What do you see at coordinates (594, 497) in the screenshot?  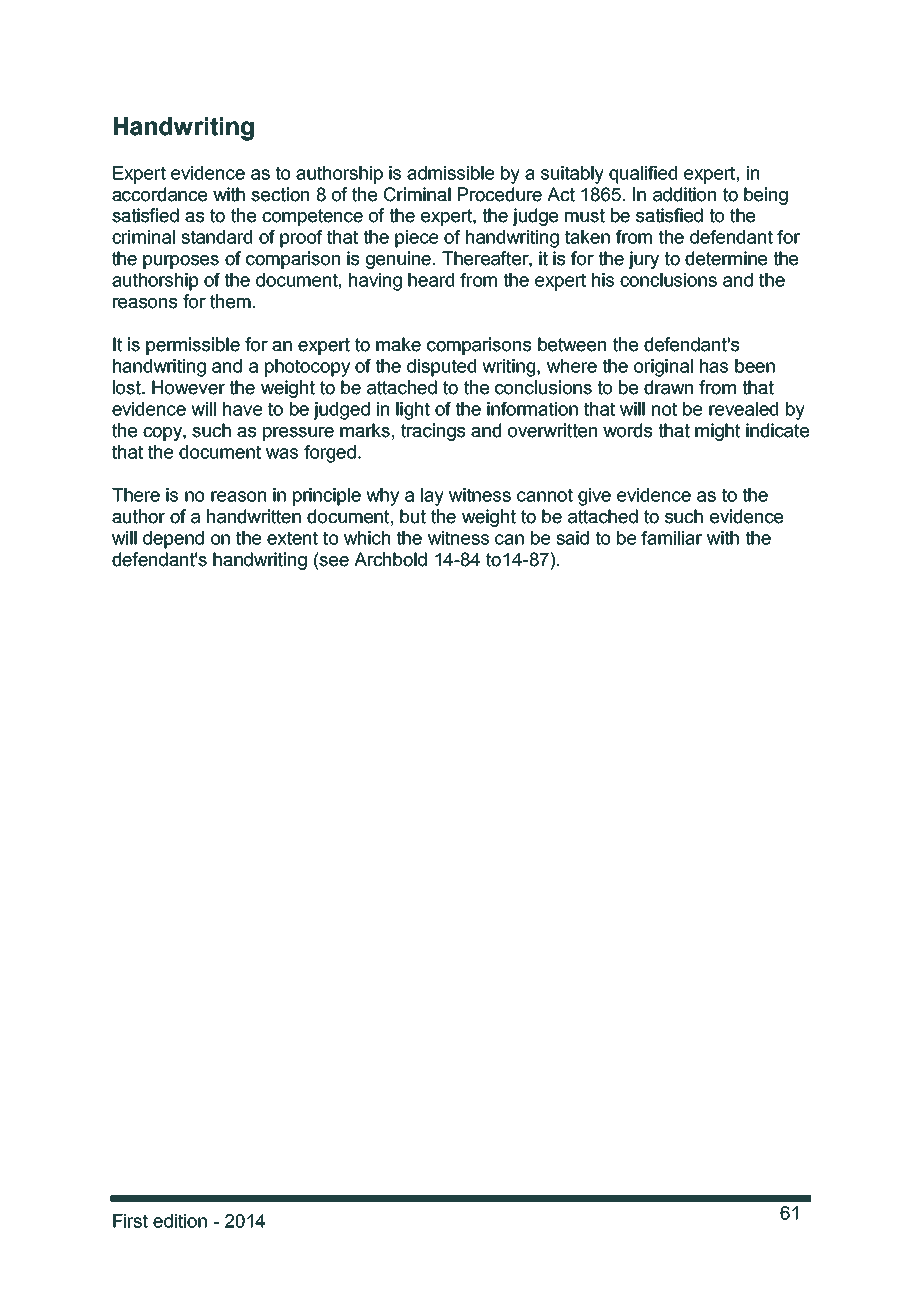 I see `give` at bounding box center [594, 497].
